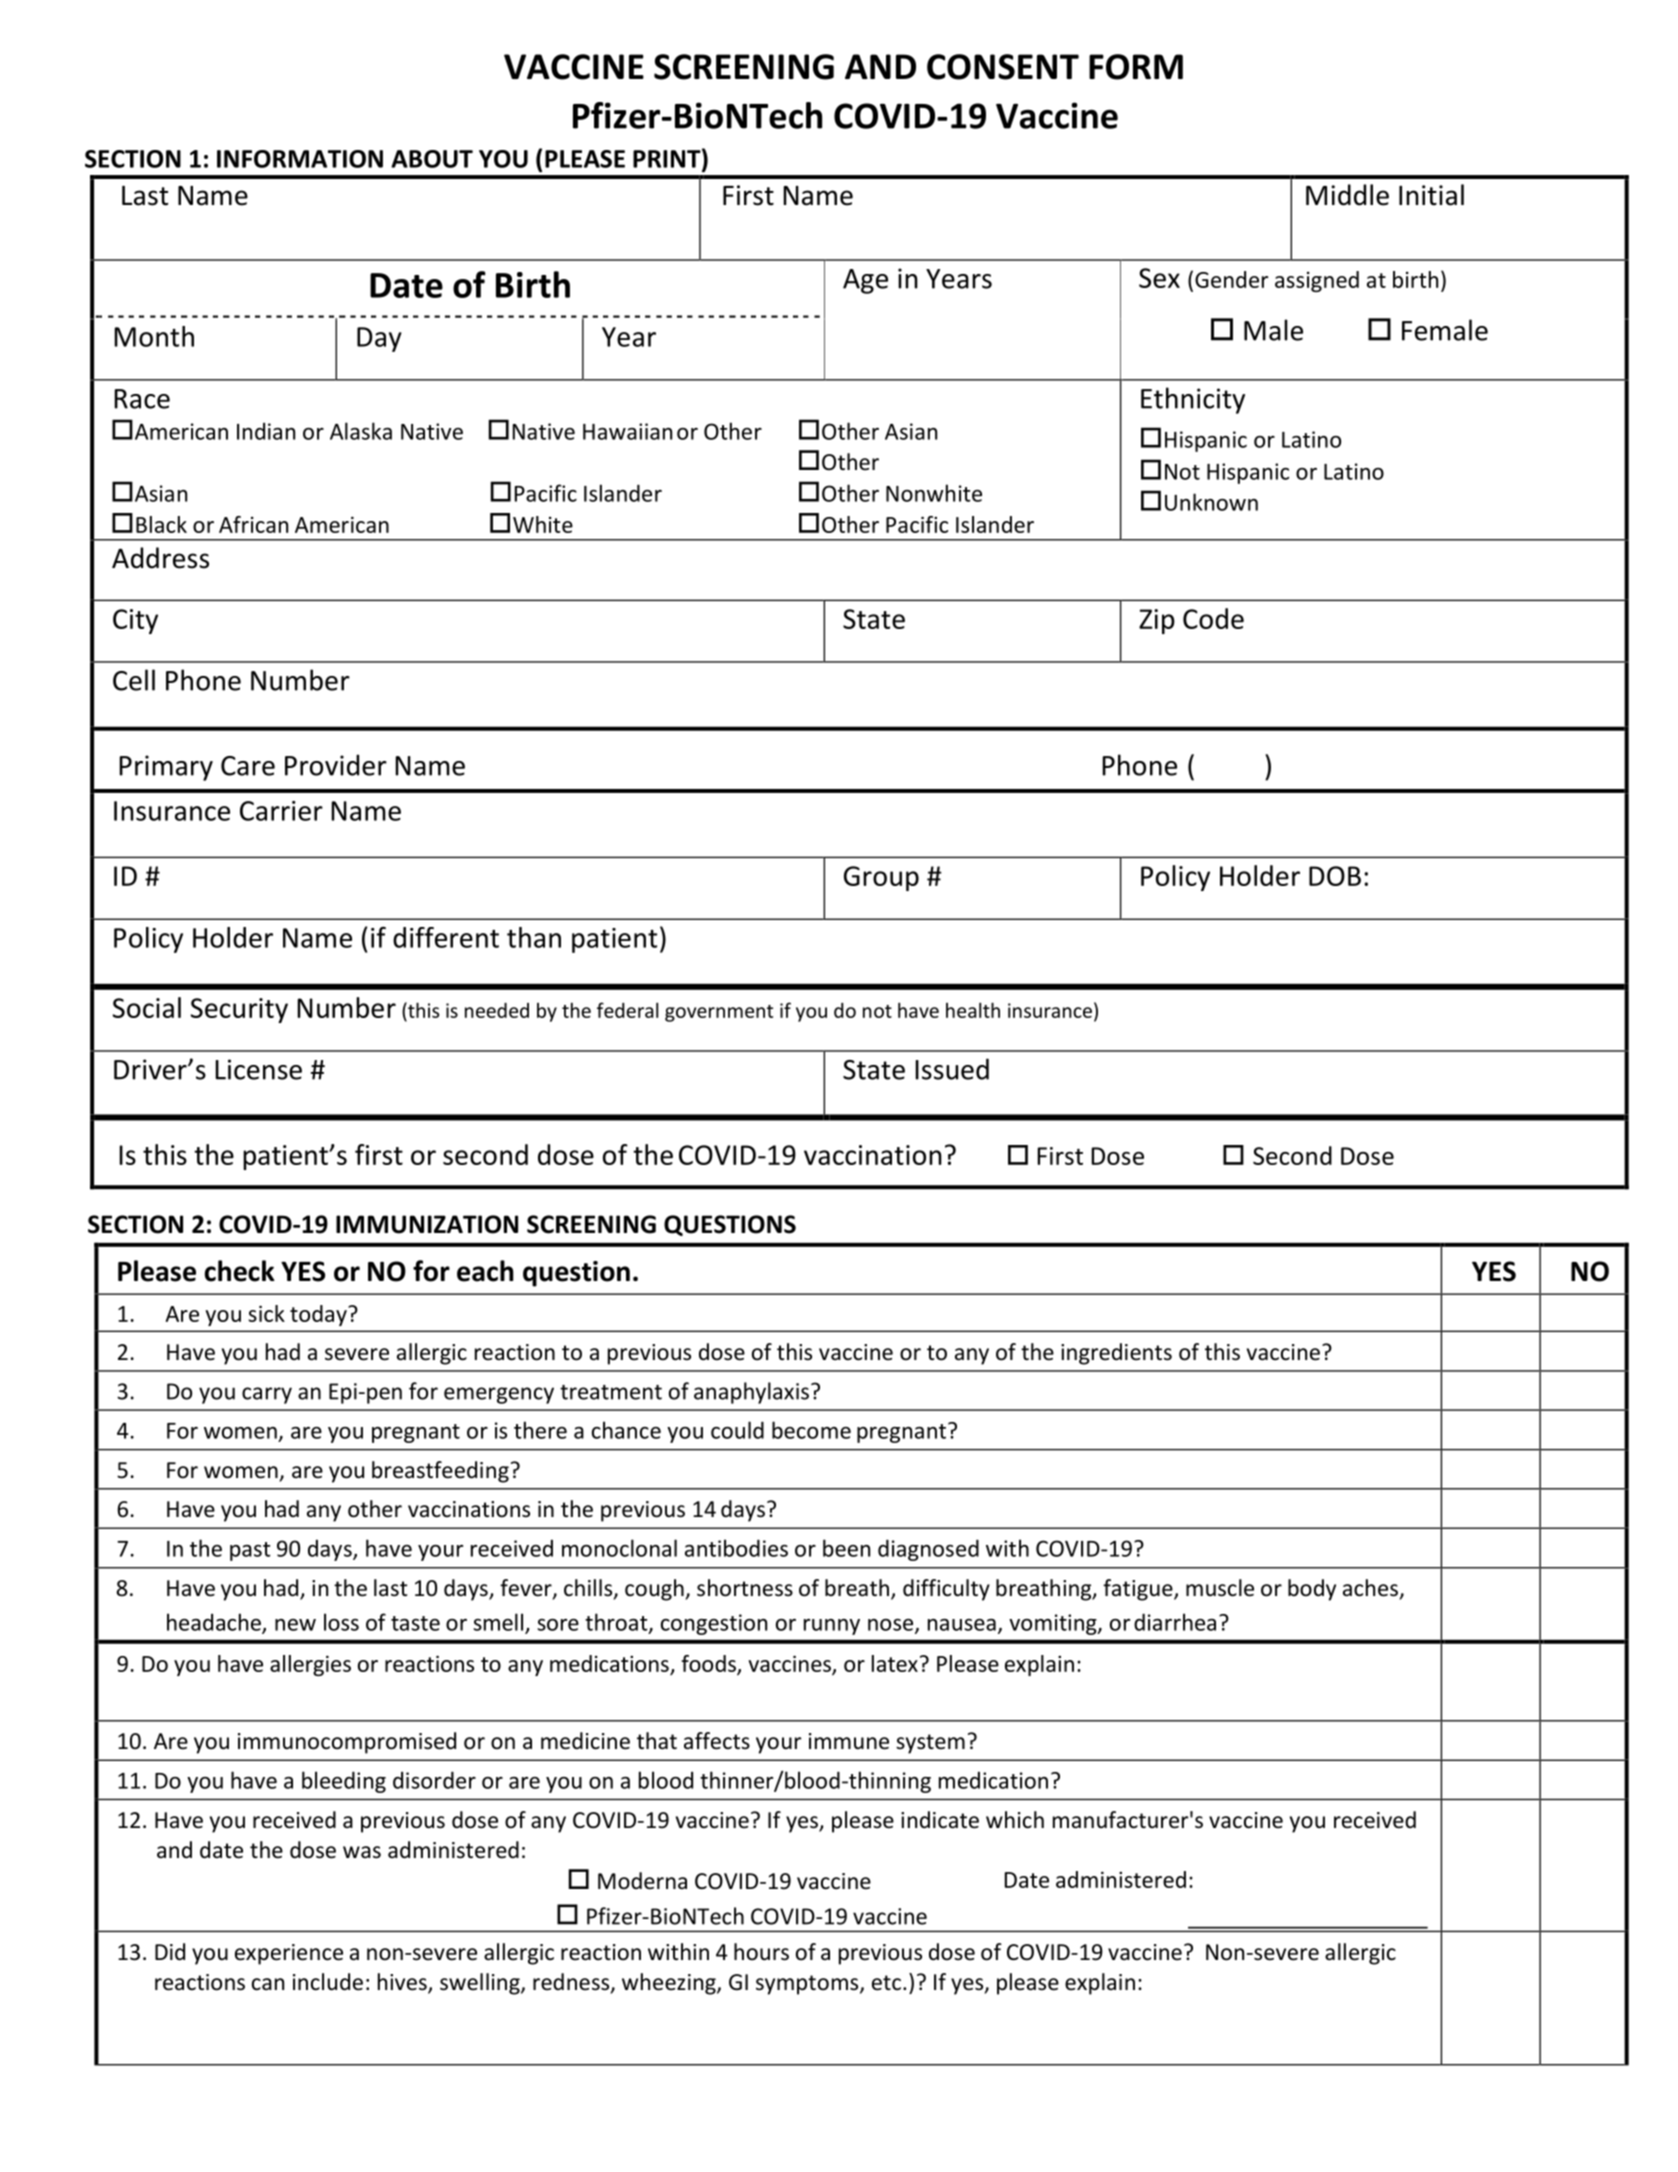 Image resolution: width=1678 pixels, height=2172 pixels. What do you see at coordinates (248, 766) in the screenshot?
I see `Care` at bounding box center [248, 766].
